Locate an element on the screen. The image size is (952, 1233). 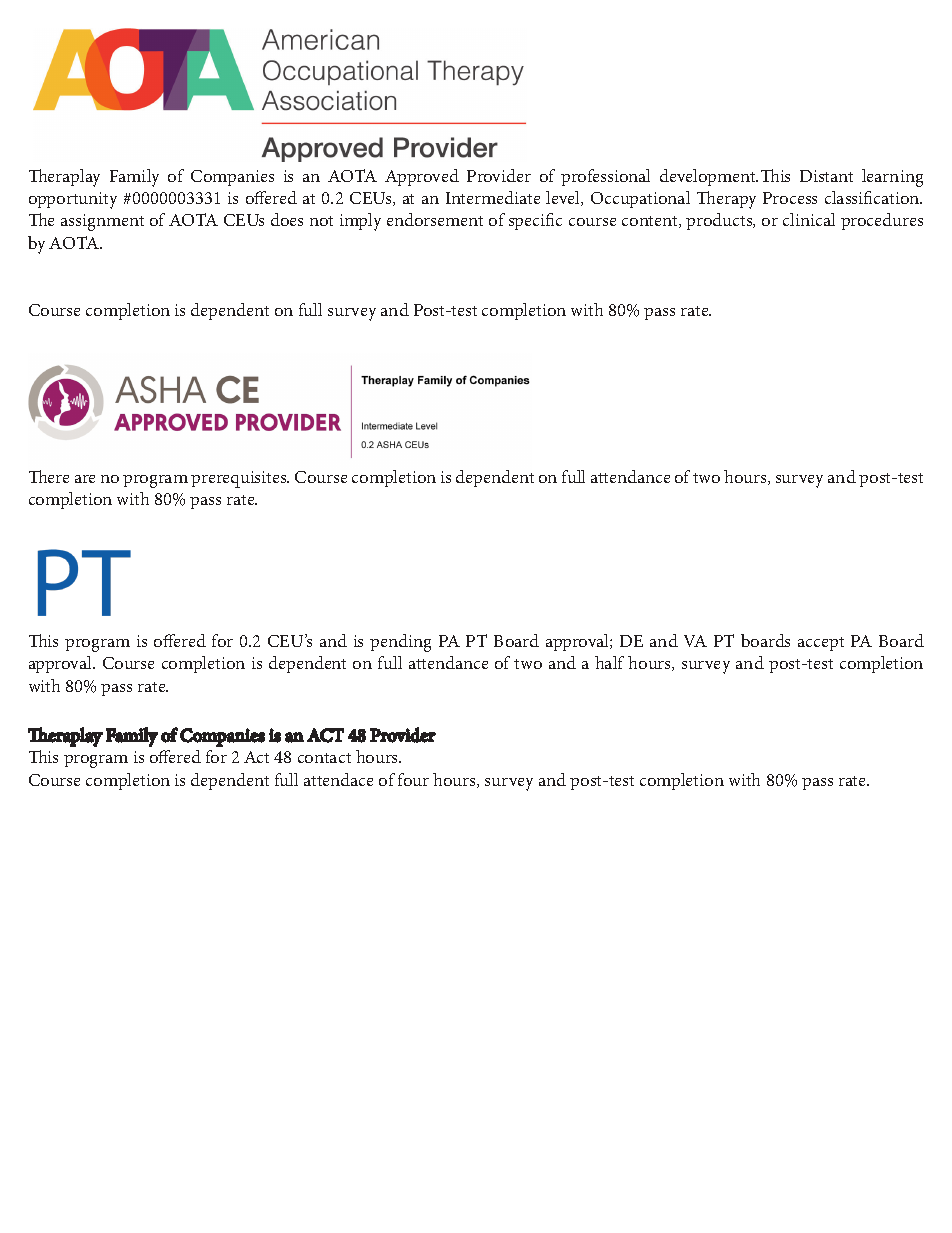
are is located at coordinates (85, 479).
